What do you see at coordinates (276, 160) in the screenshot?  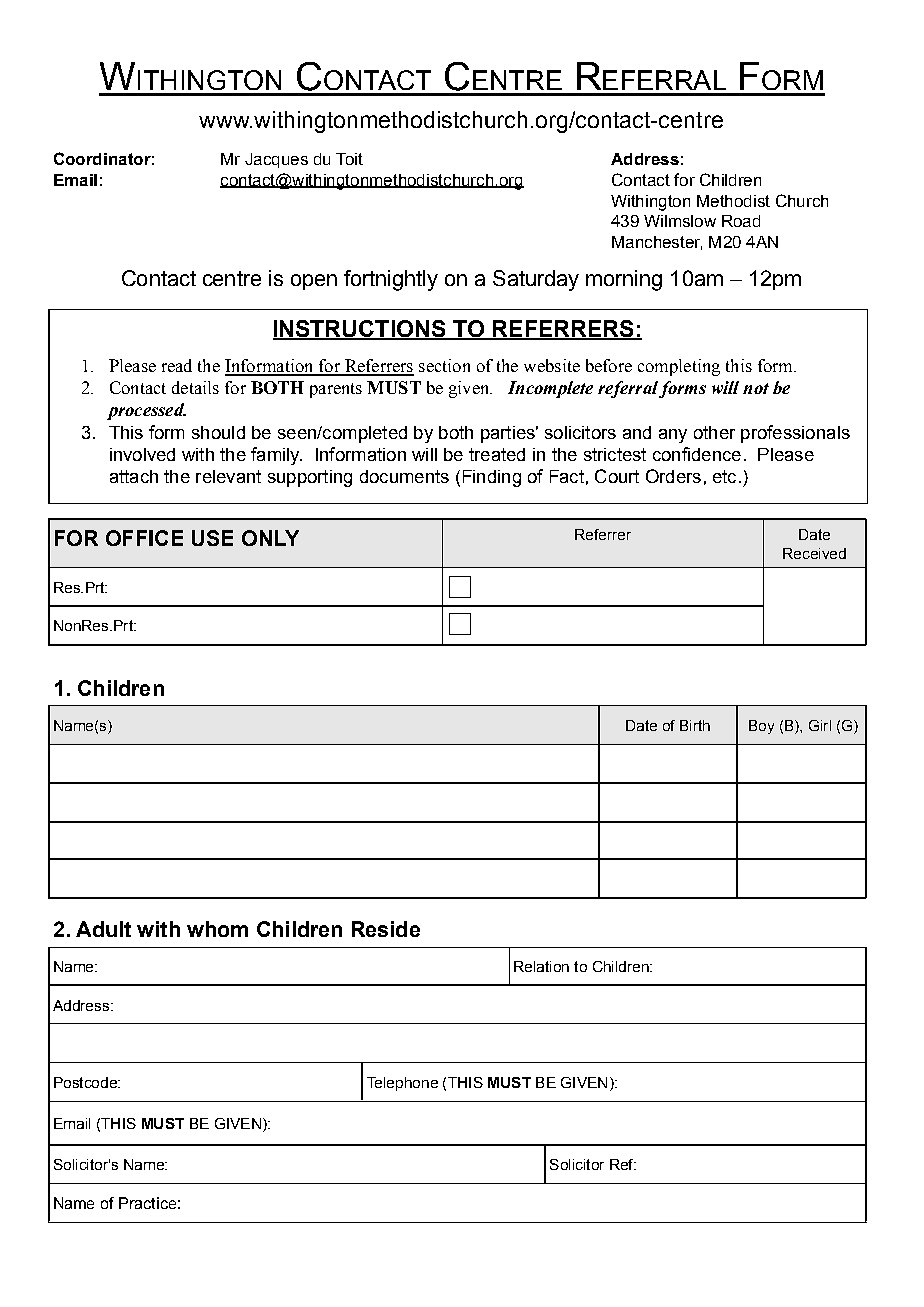 I see `Jacques` at bounding box center [276, 160].
